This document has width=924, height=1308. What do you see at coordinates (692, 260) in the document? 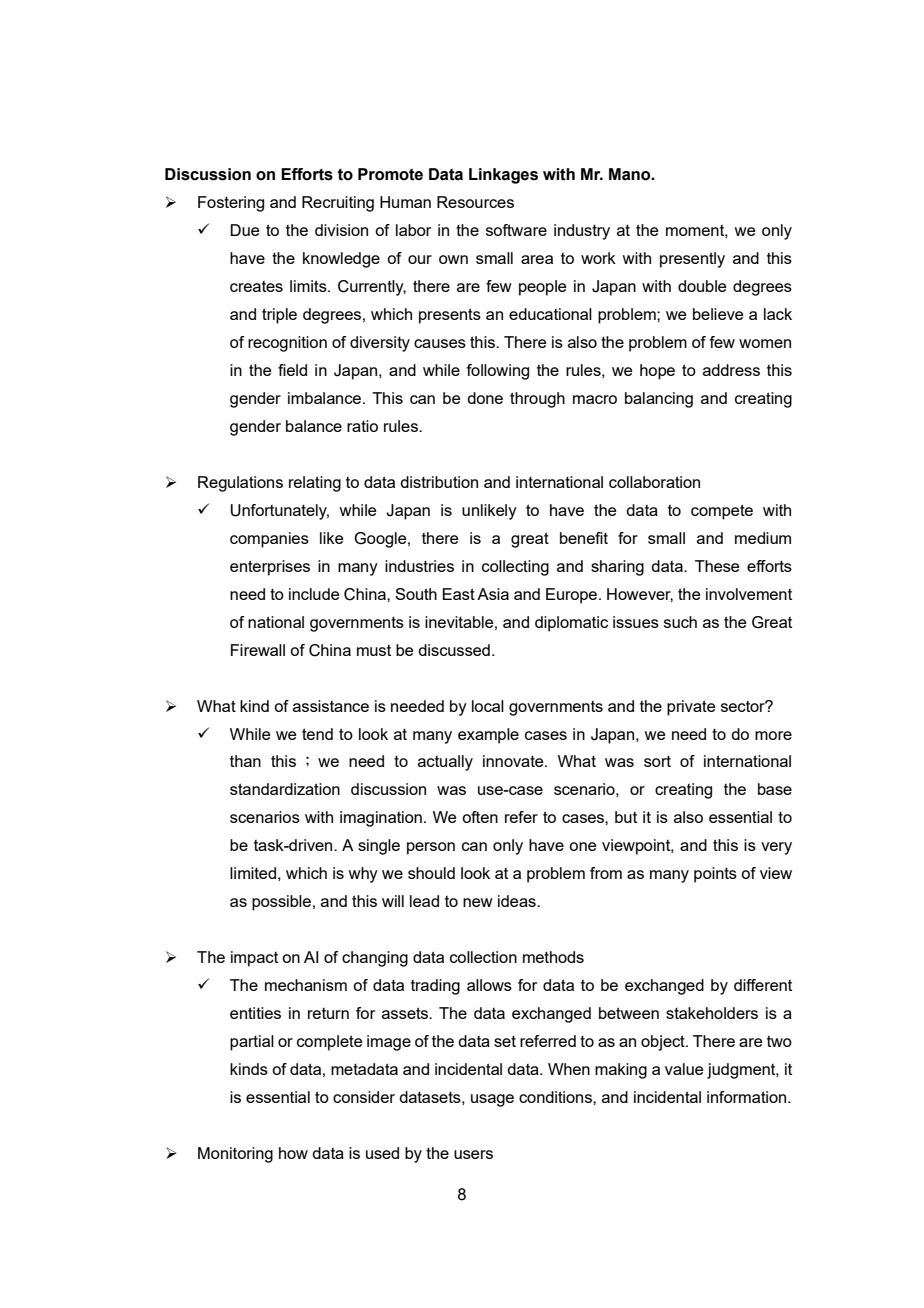
I see `presently` at bounding box center [692, 260].
